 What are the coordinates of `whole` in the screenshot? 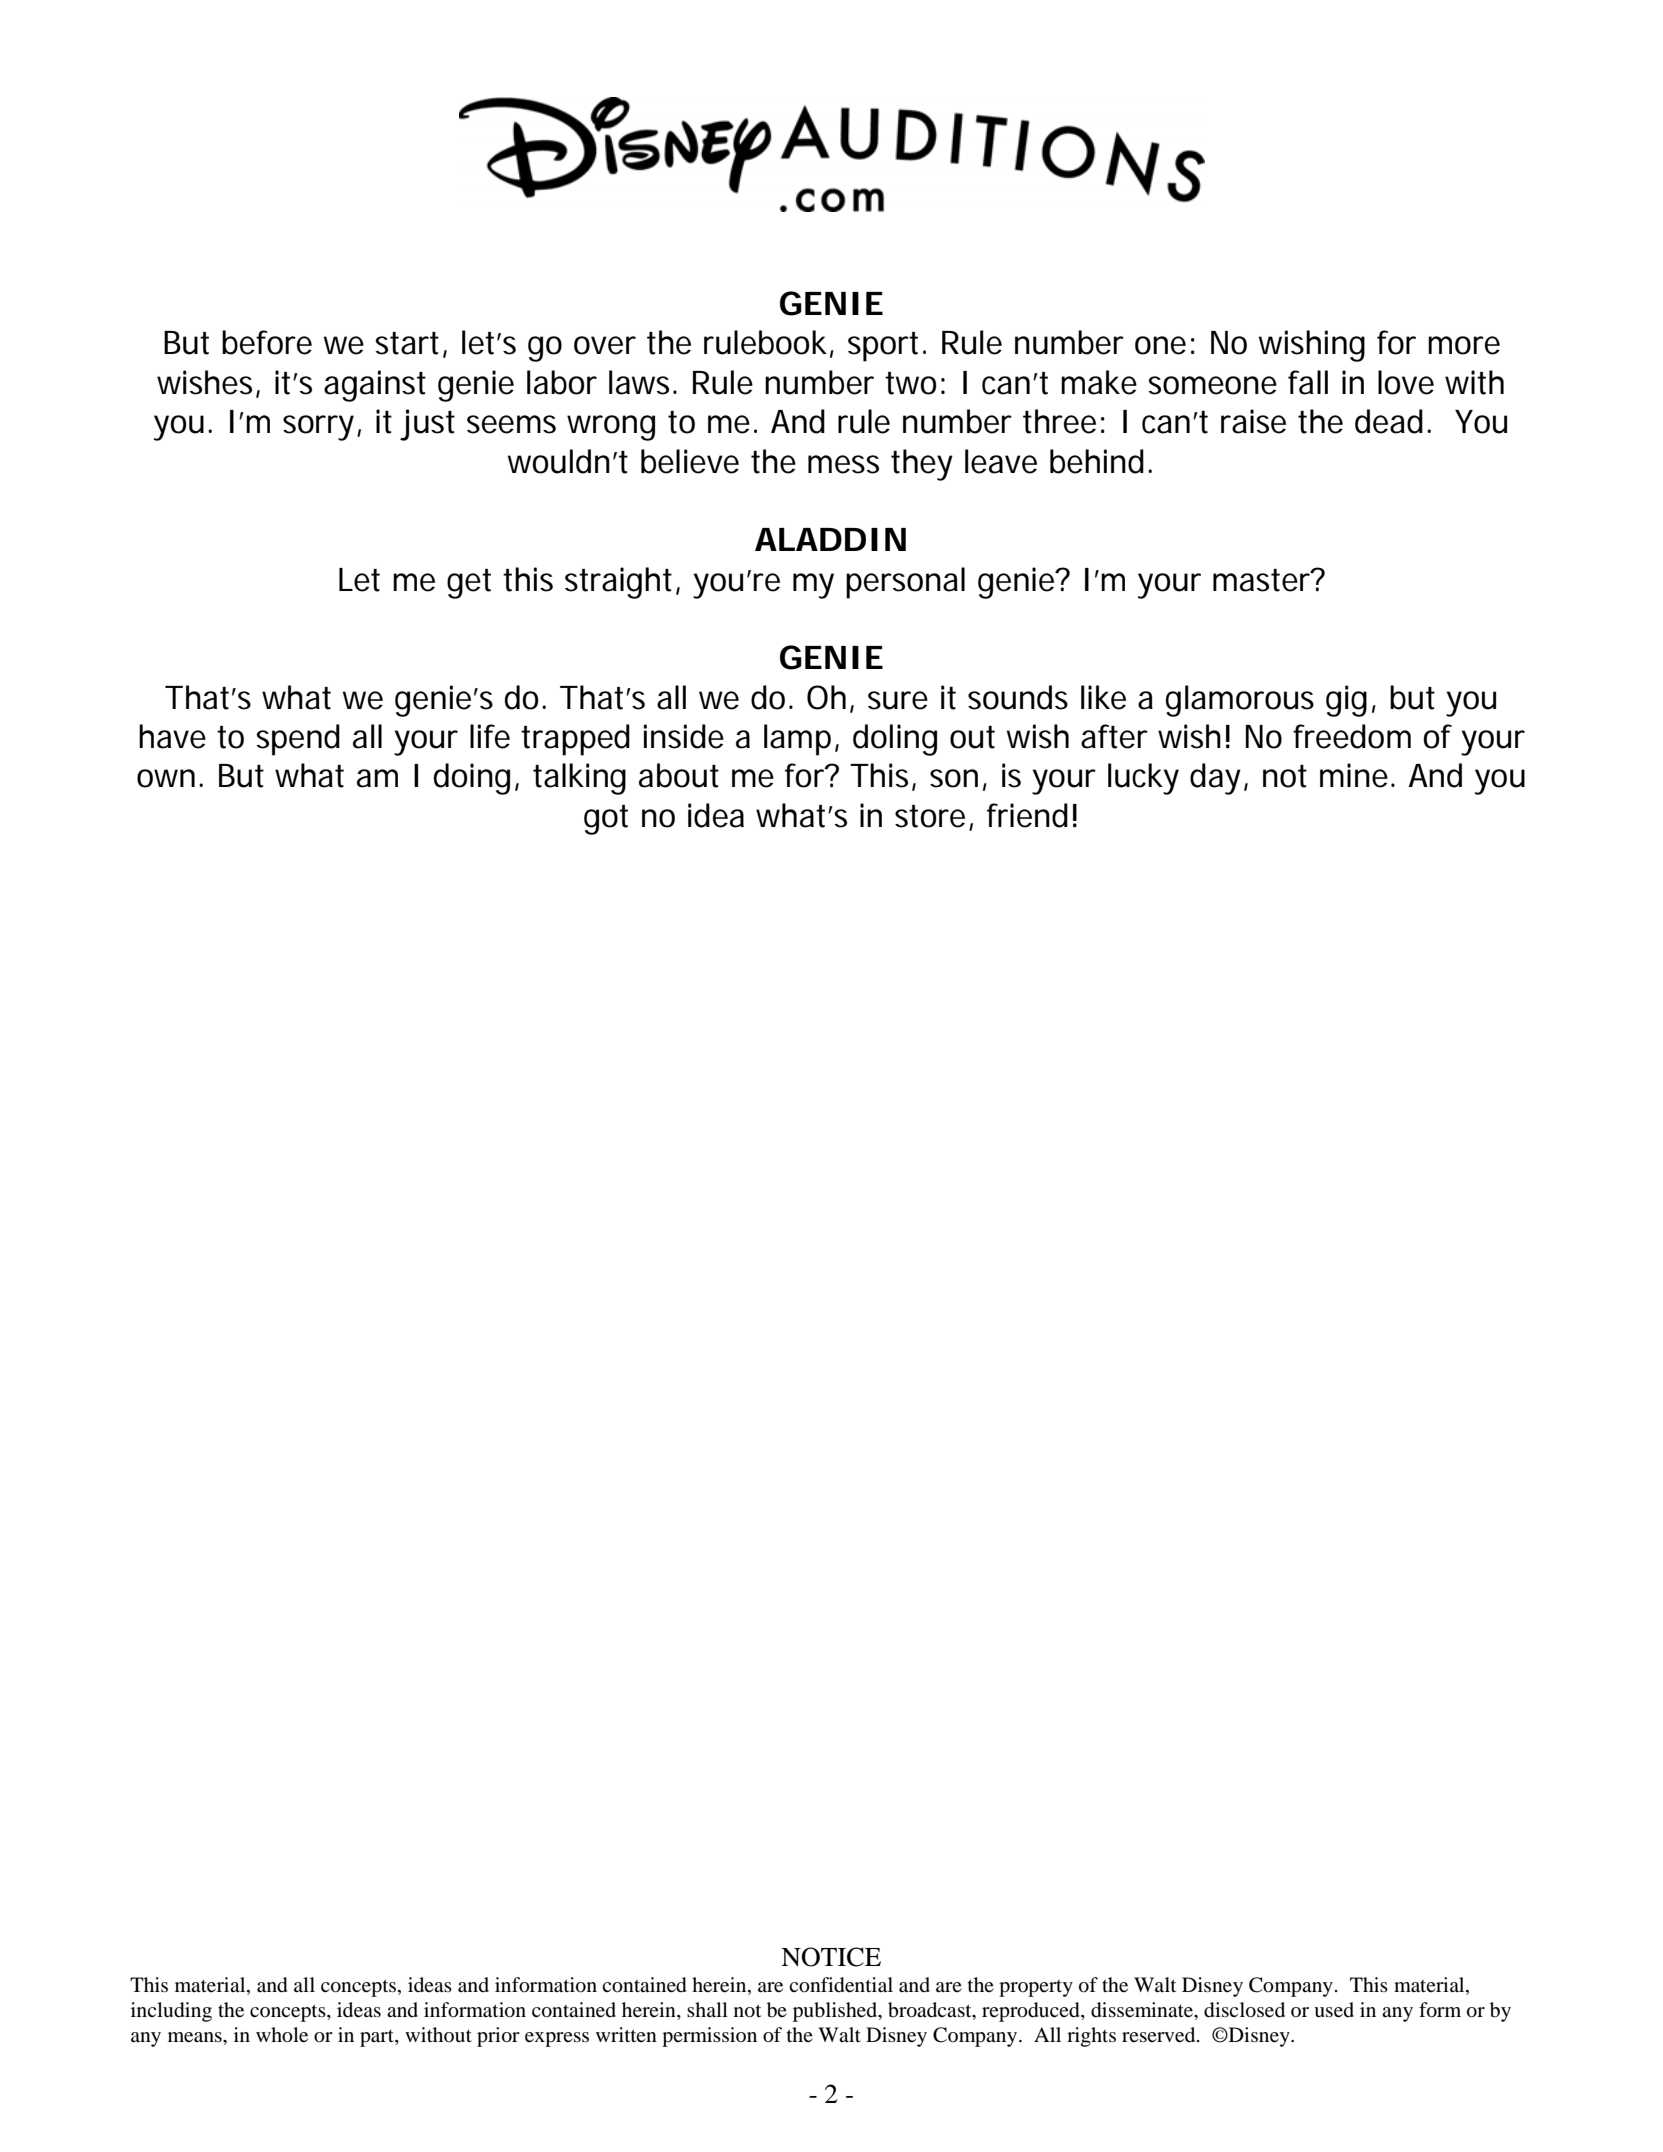 It's located at (282, 2035).
